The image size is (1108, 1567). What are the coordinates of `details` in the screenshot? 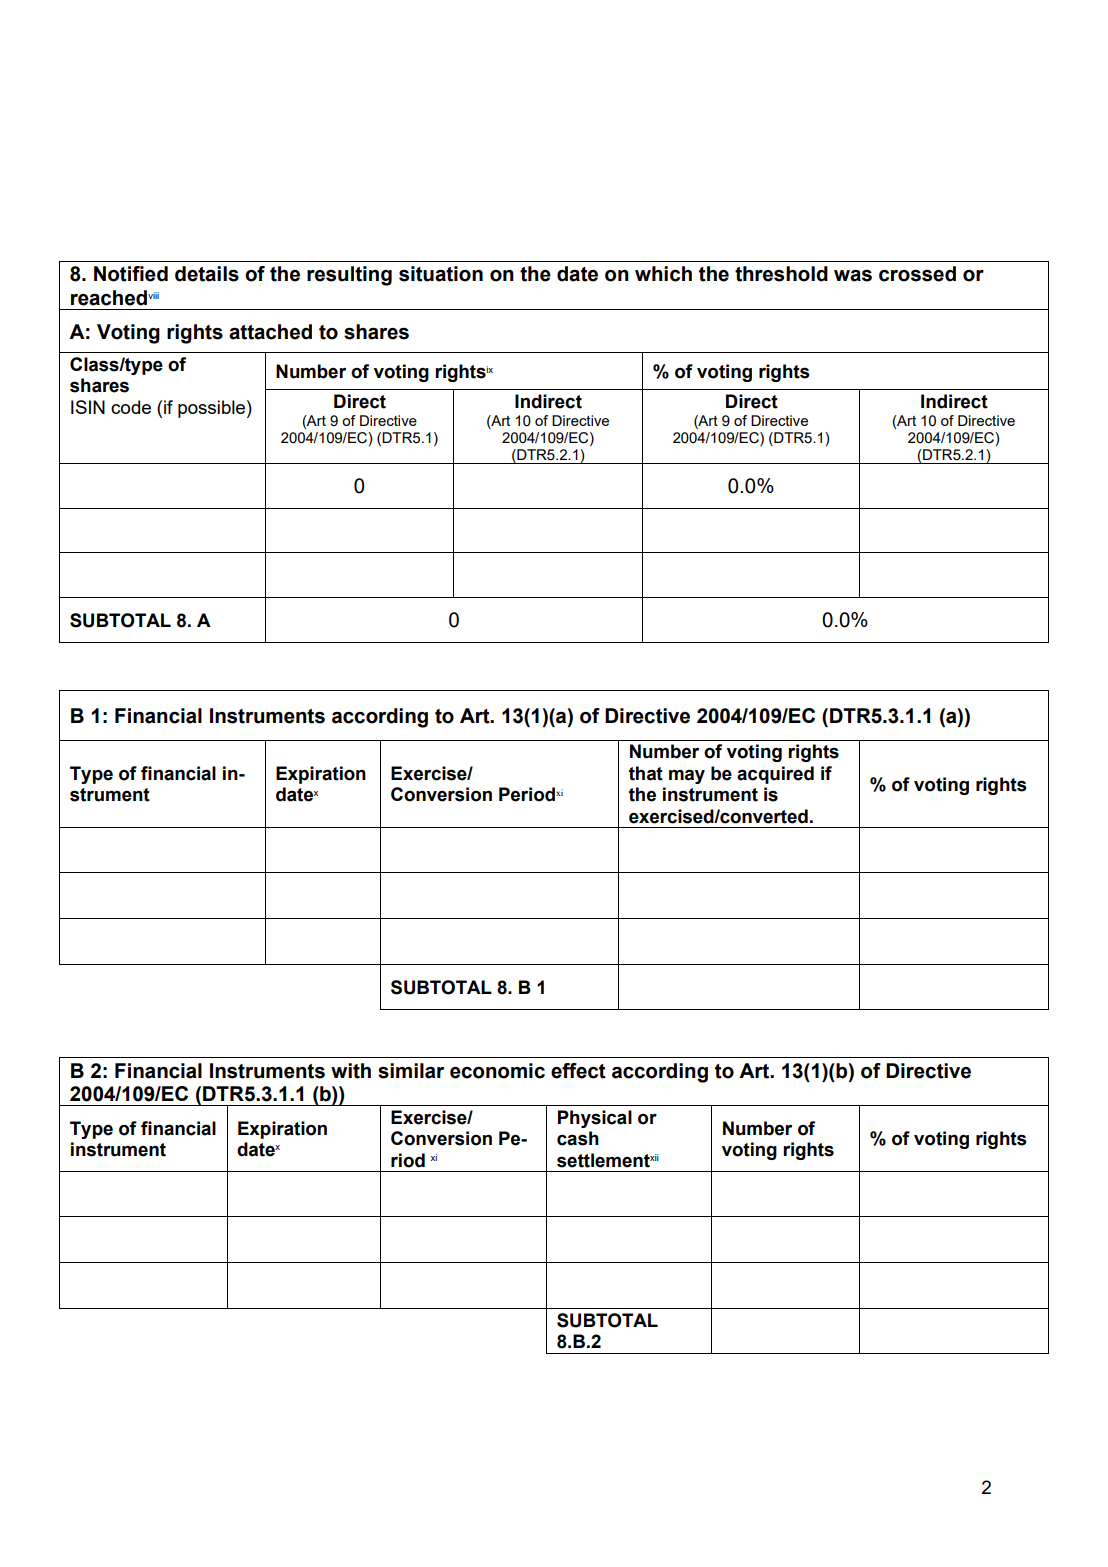 It's located at (207, 274).
